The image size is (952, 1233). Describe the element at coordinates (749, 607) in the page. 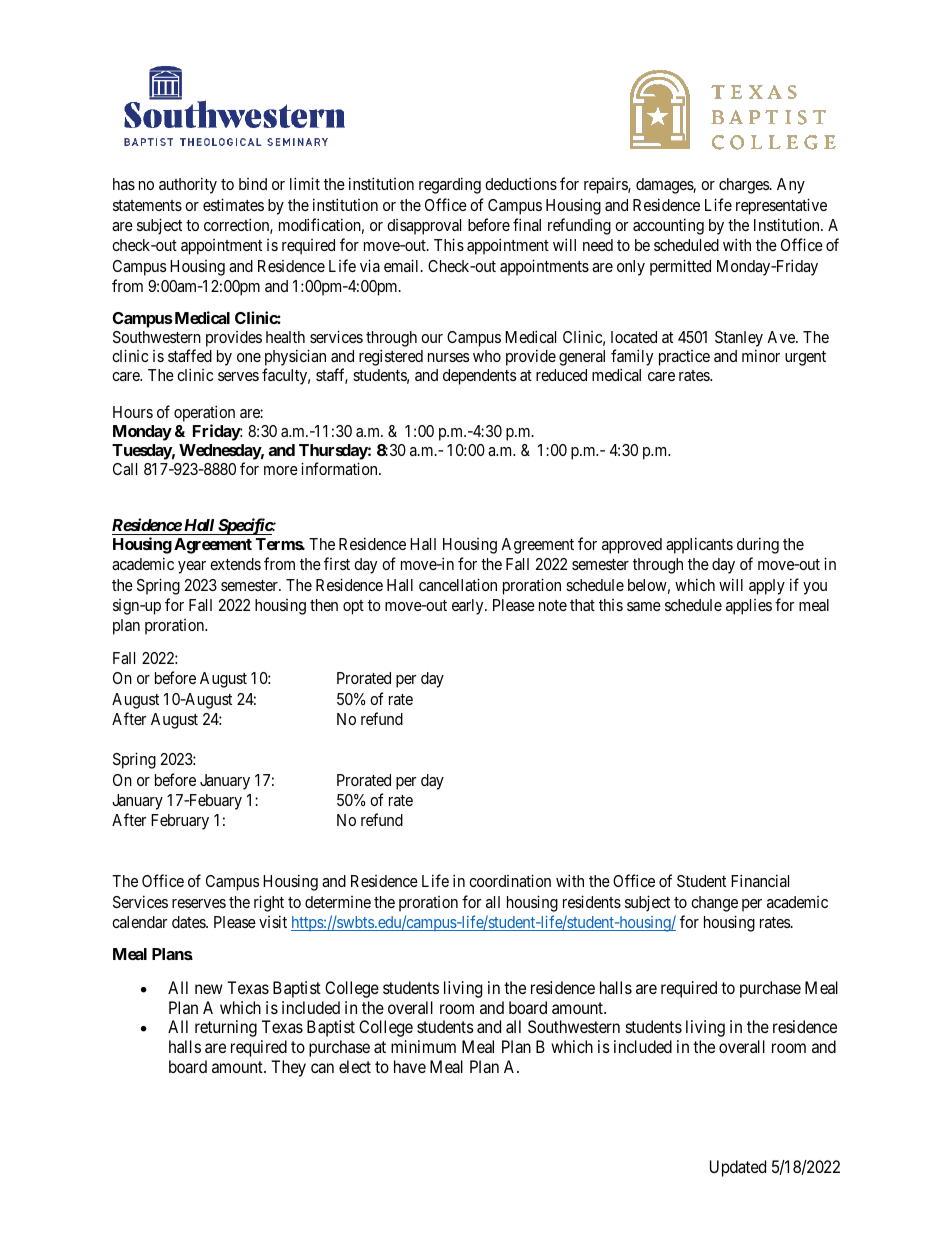

I see `applies` at that location.
